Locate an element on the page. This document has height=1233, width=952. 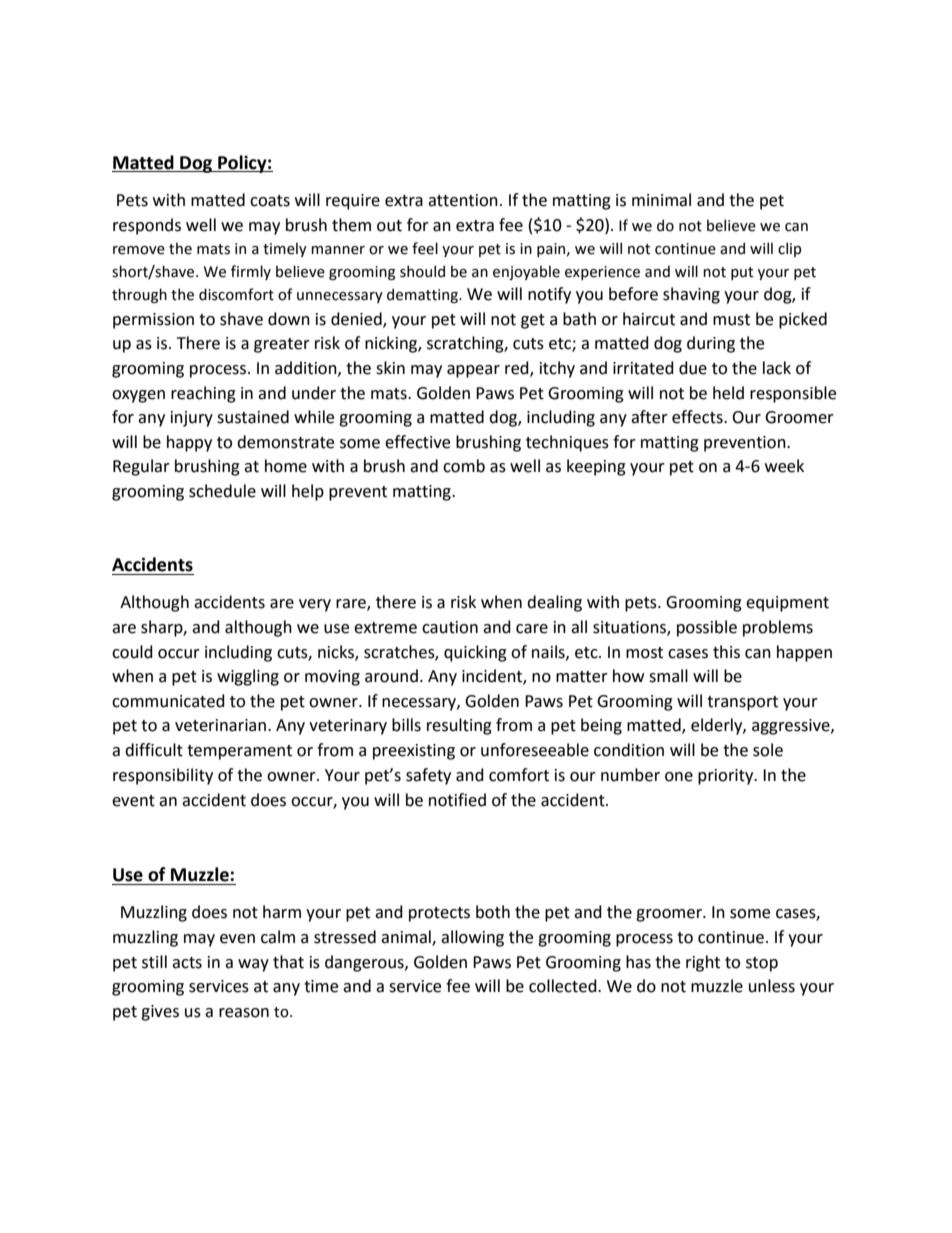
responsibility is located at coordinates (163, 776).
